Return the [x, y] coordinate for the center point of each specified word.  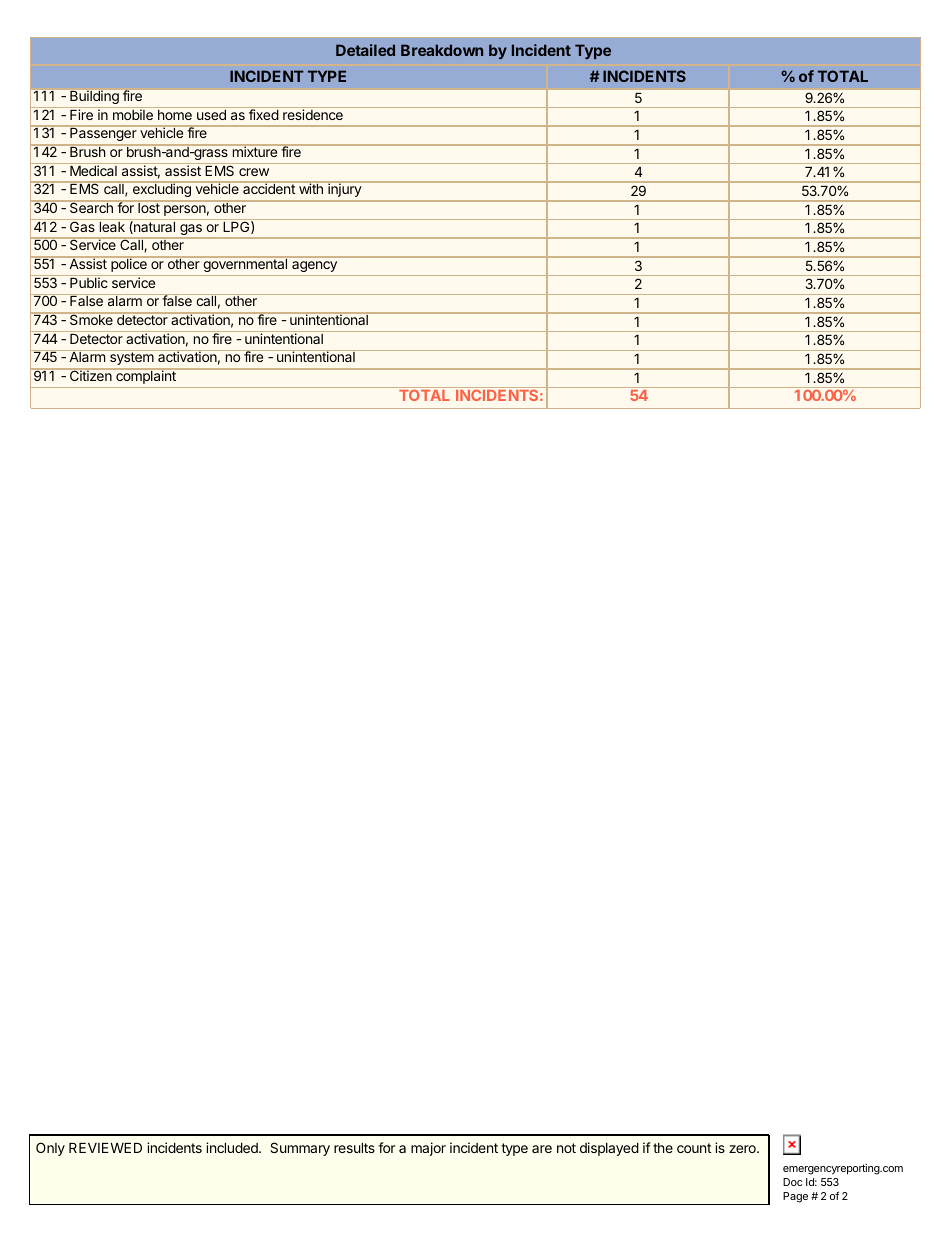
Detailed [365, 50]
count [694, 1148]
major [428, 1149]
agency [314, 266]
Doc [792, 1182]
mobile [133, 114]
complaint [146, 377]
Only [50, 1149]
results [354, 1148]
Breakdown [442, 50]
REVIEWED [105, 1148]
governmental [245, 265]
